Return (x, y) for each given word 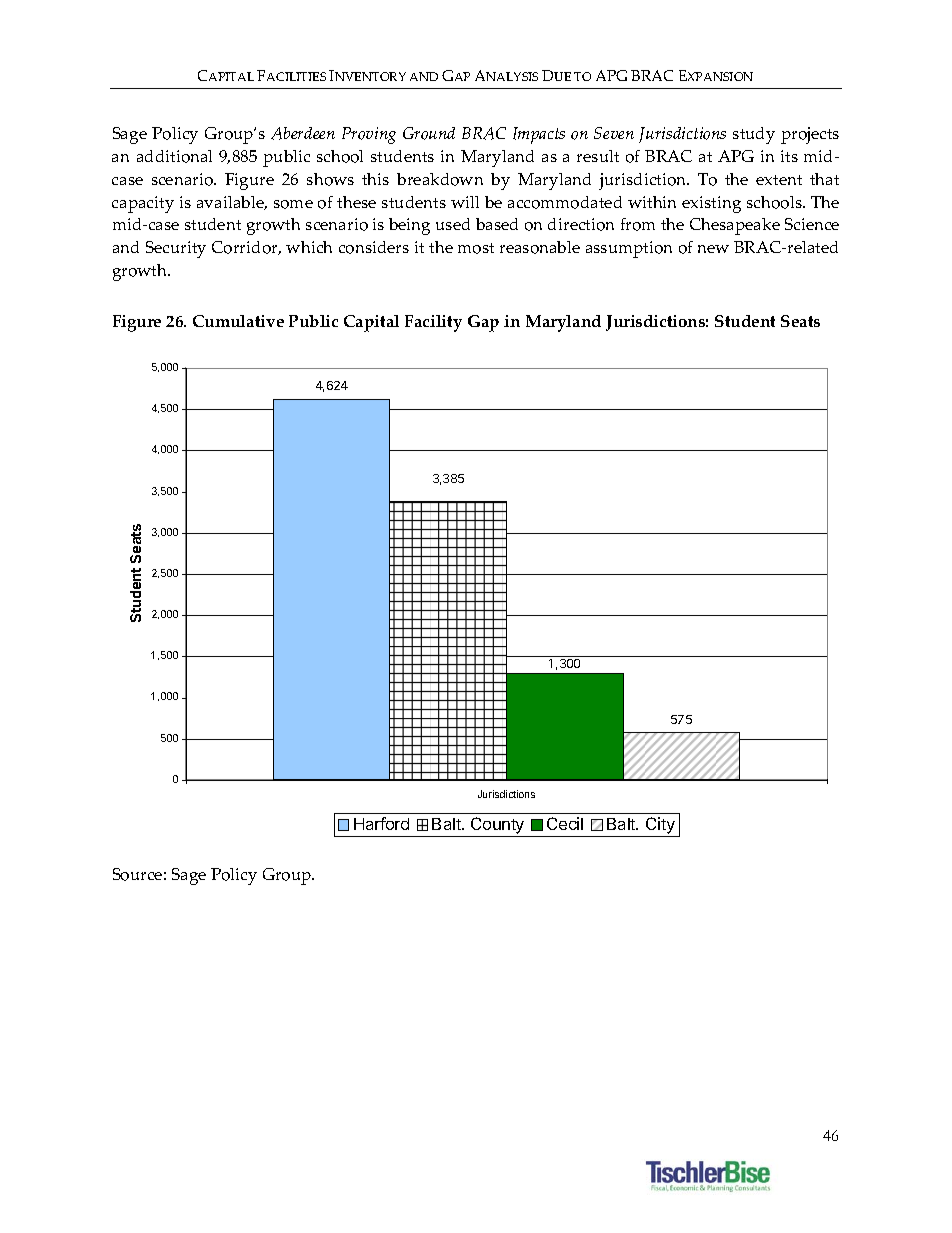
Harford (381, 823)
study (754, 135)
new (713, 249)
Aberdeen (303, 133)
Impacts (539, 135)
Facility (433, 323)
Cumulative (238, 321)
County (498, 827)
